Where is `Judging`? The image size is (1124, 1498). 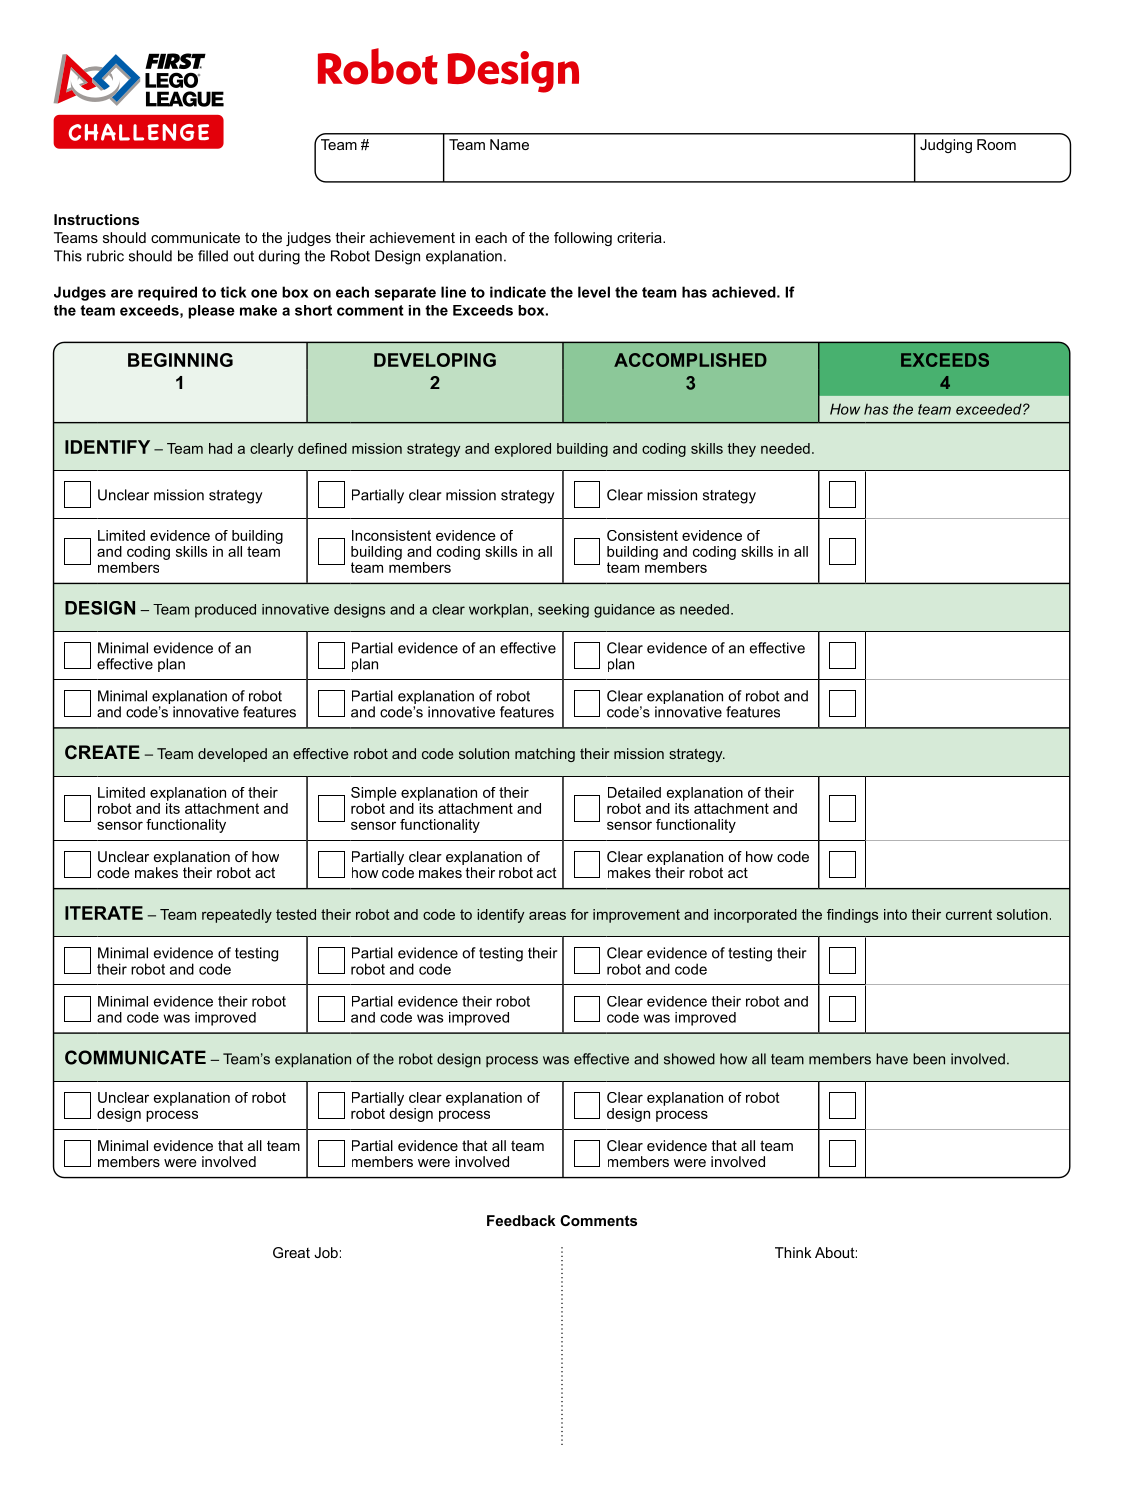 Judging is located at coordinates (946, 146).
